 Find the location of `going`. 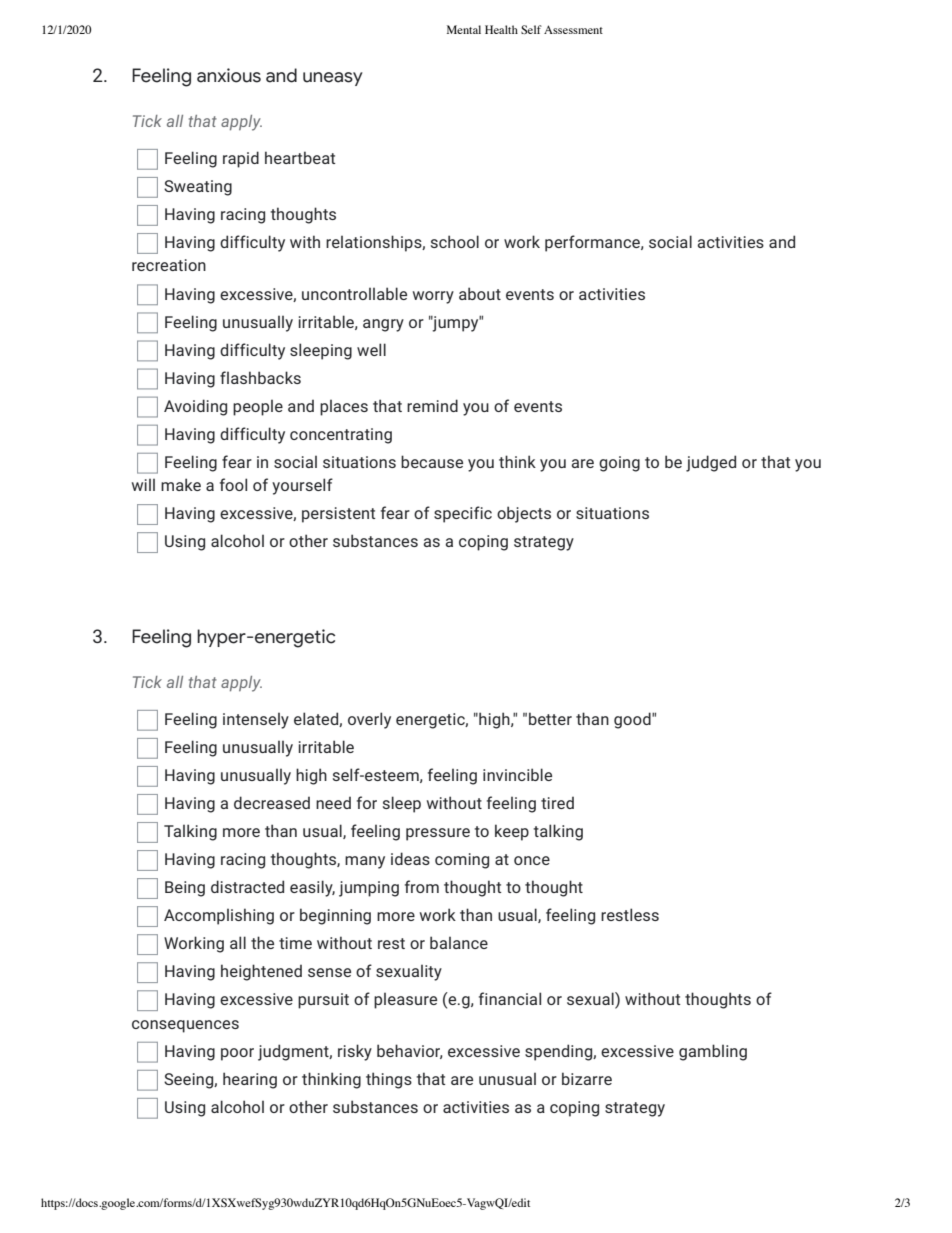

going is located at coordinates (619, 464).
